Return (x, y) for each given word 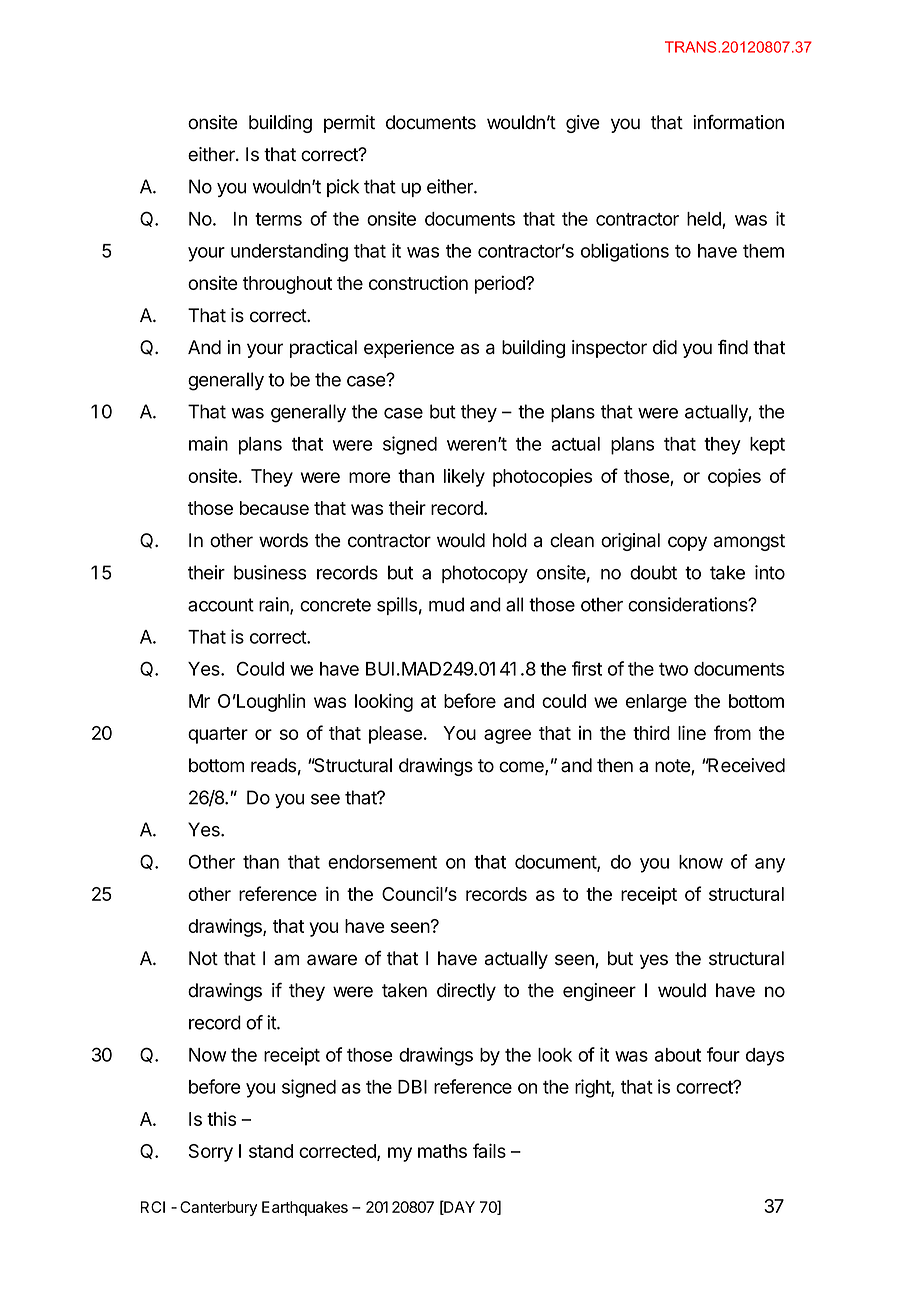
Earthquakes (305, 1208)
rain (275, 605)
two (673, 669)
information (738, 122)
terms (278, 219)
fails (489, 1150)
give (583, 124)
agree (507, 736)
